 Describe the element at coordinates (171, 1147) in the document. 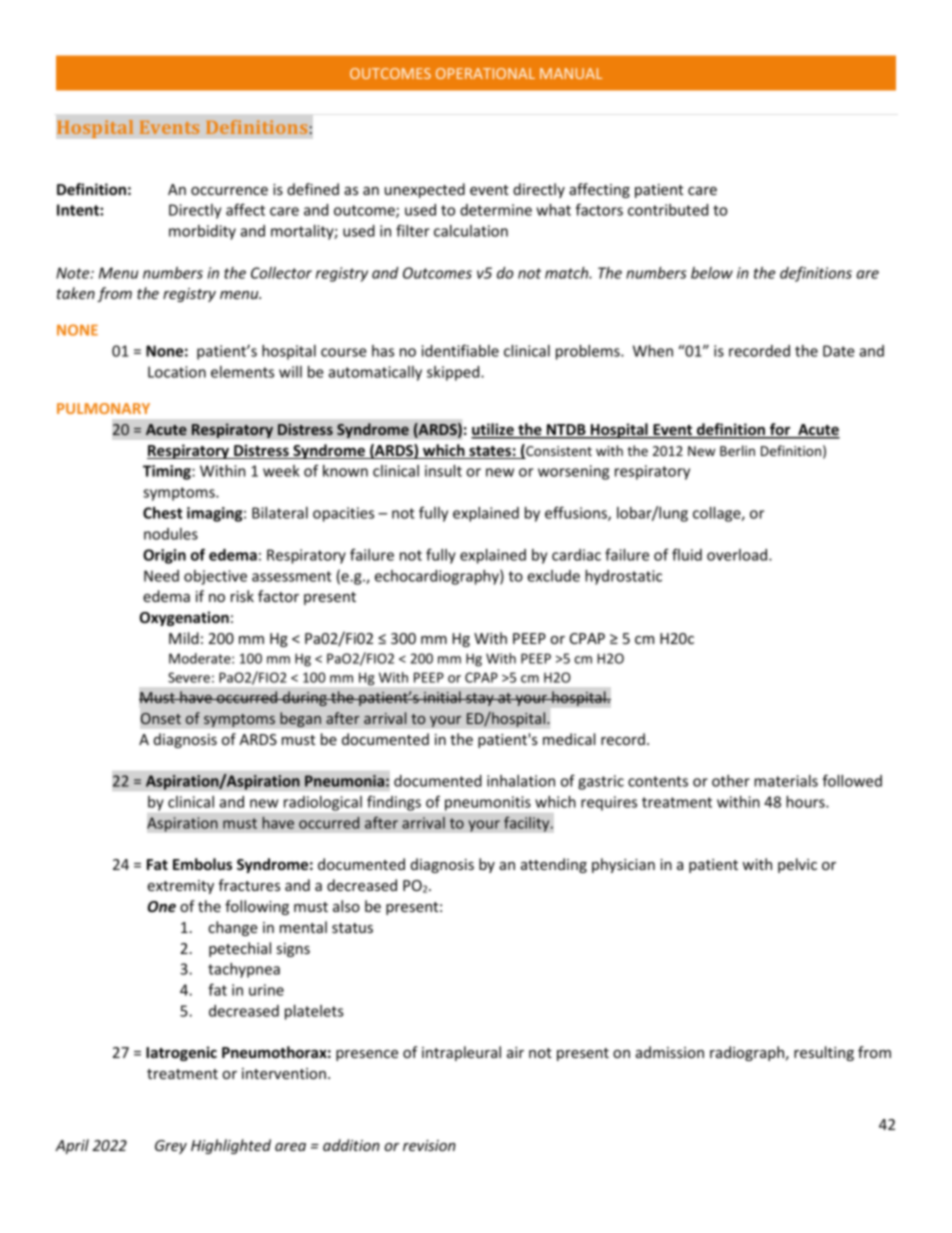

I see `Grey` at that location.
